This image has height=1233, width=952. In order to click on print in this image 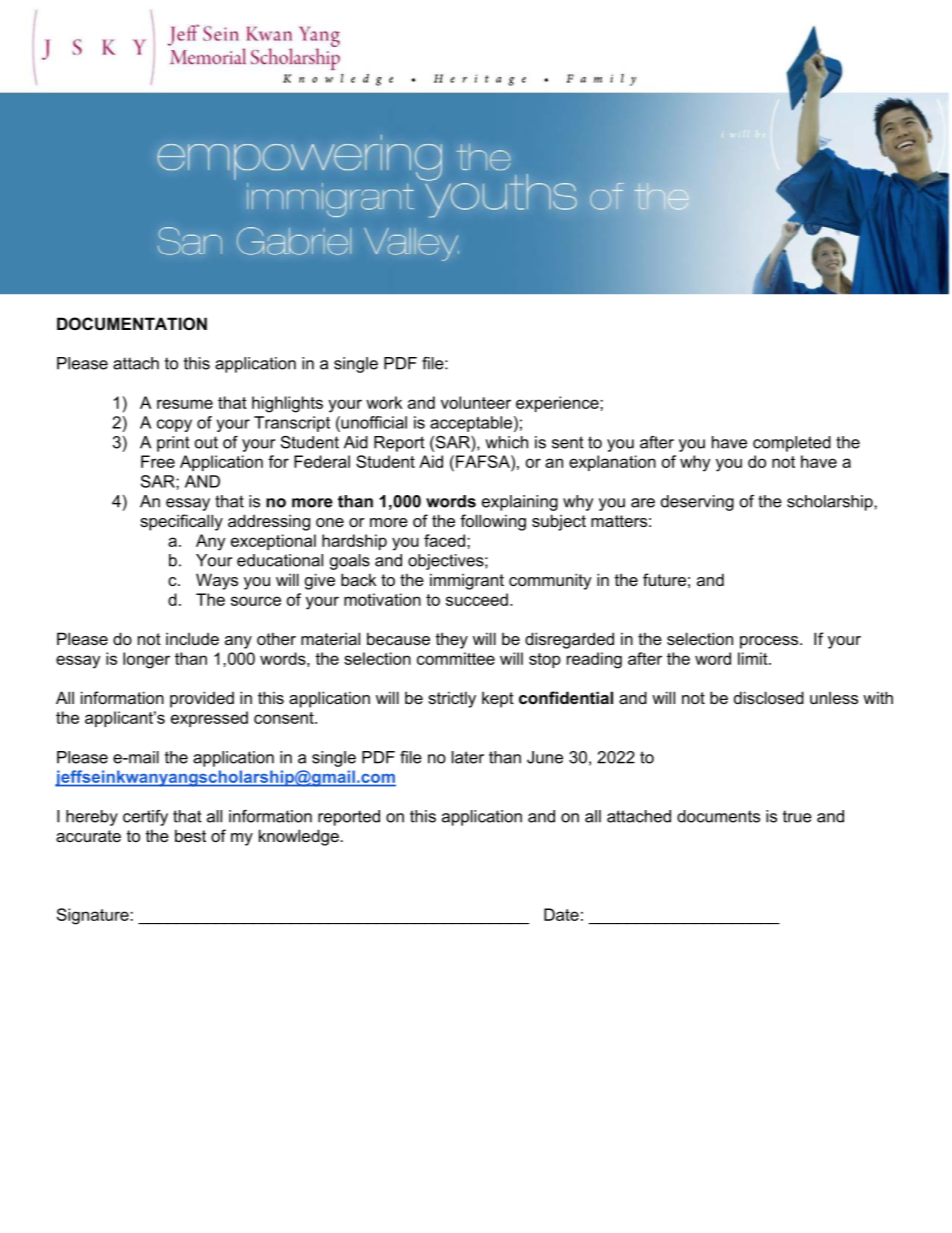, I will do `click(173, 444)`.
